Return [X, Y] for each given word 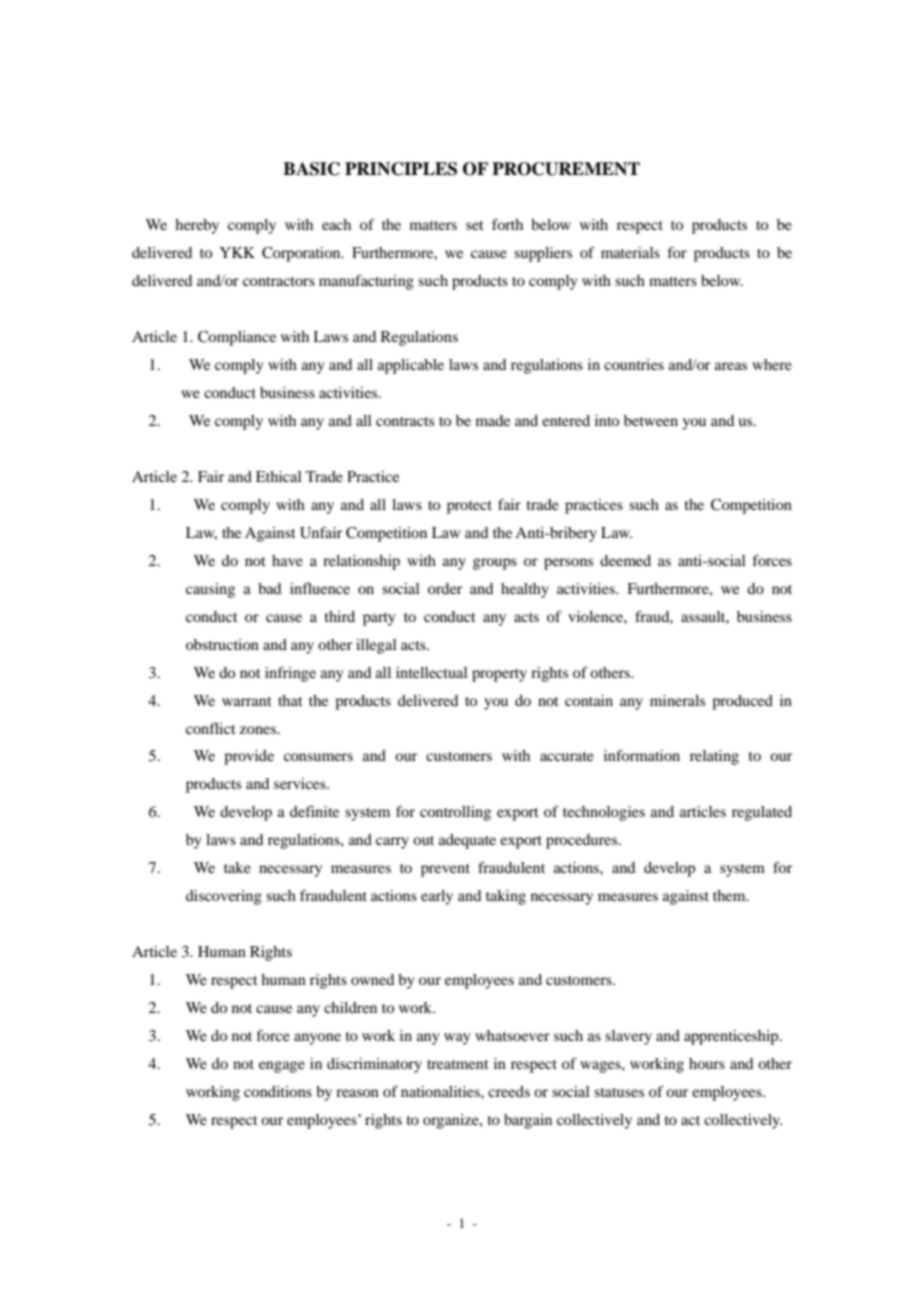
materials [630, 252]
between [651, 420]
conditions [278, 1091]
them [730, 895]
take [237, 867]
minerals [677, 700]
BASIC [311, 169]
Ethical [279, 476]
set [475, 225]
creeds [509, 1091]
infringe [290, 674]
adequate [467, 841]
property [499, 675]
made [493, 420]
